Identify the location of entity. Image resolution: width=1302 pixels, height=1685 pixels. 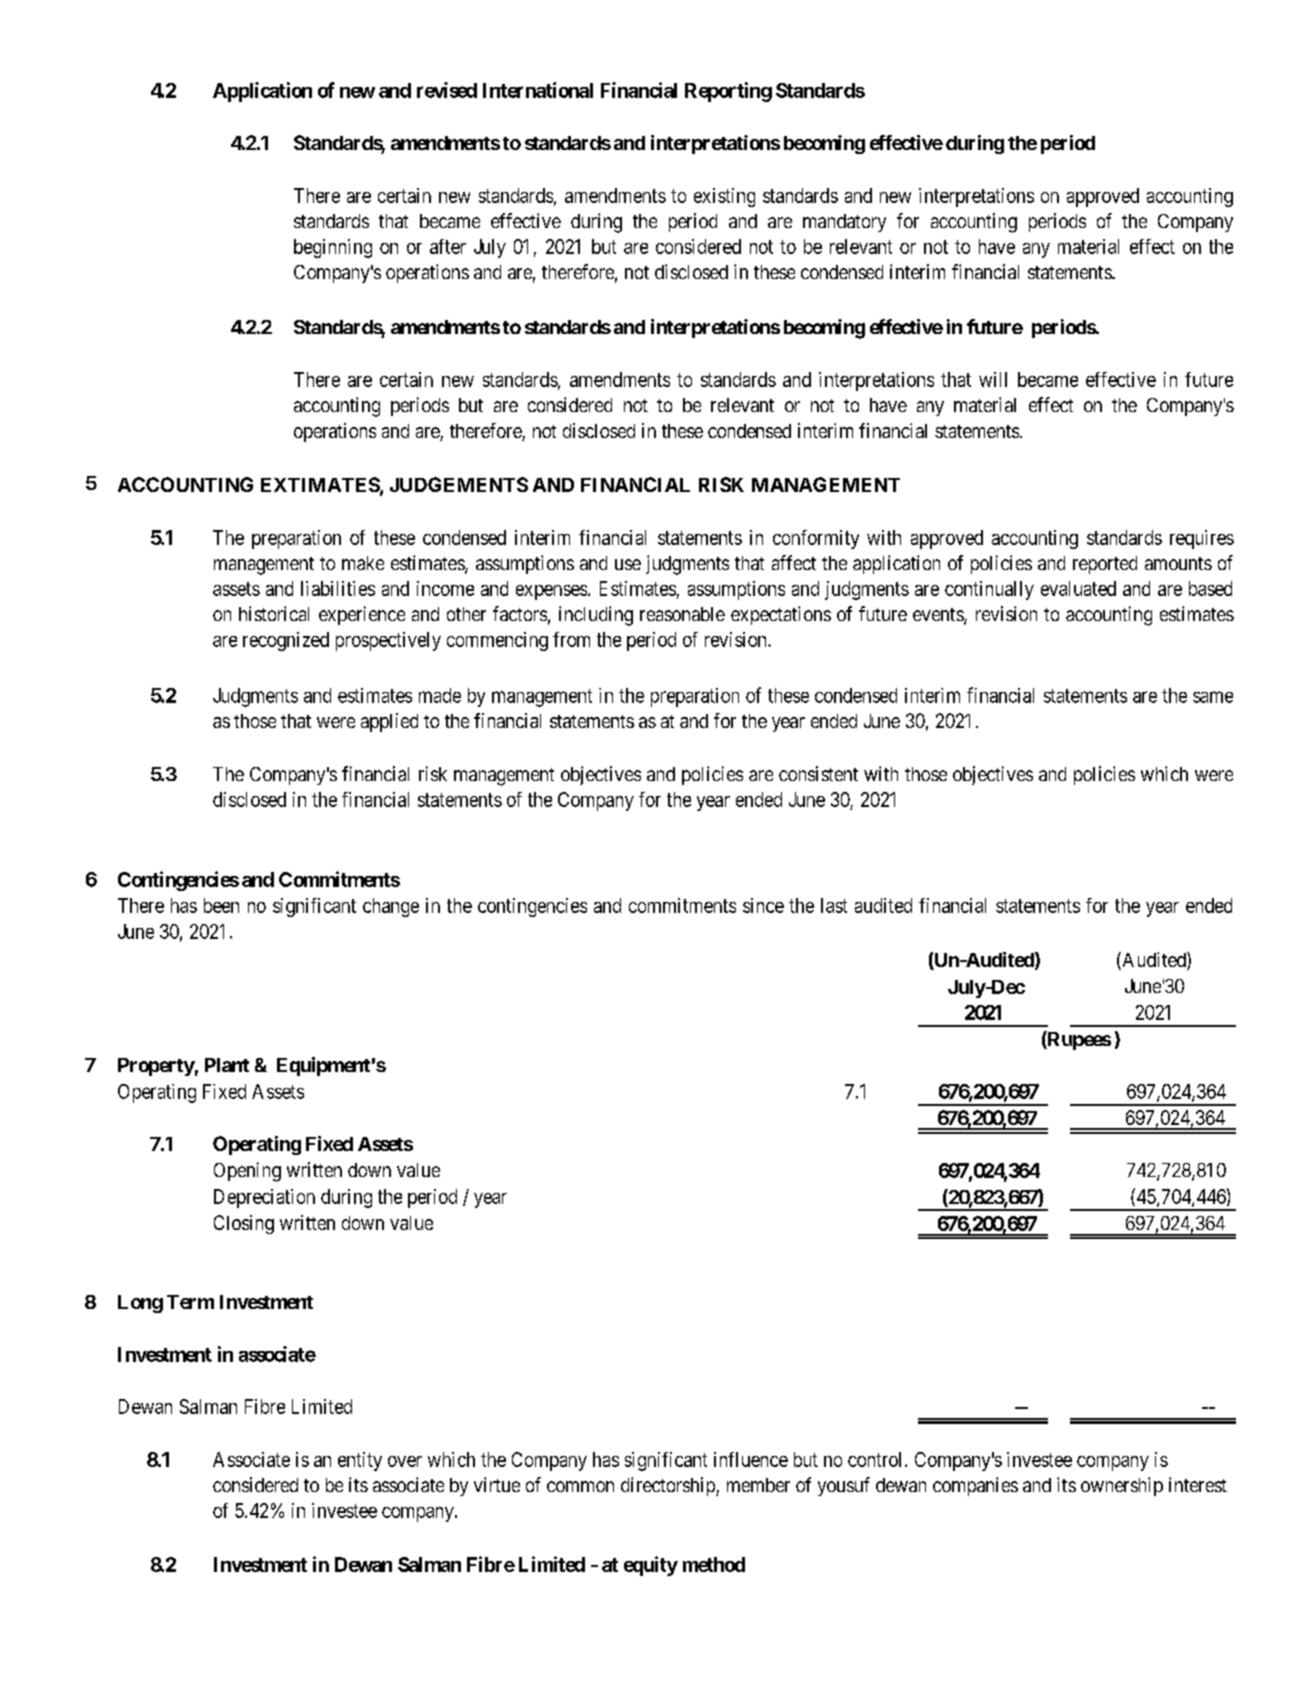
(360, 1461).
